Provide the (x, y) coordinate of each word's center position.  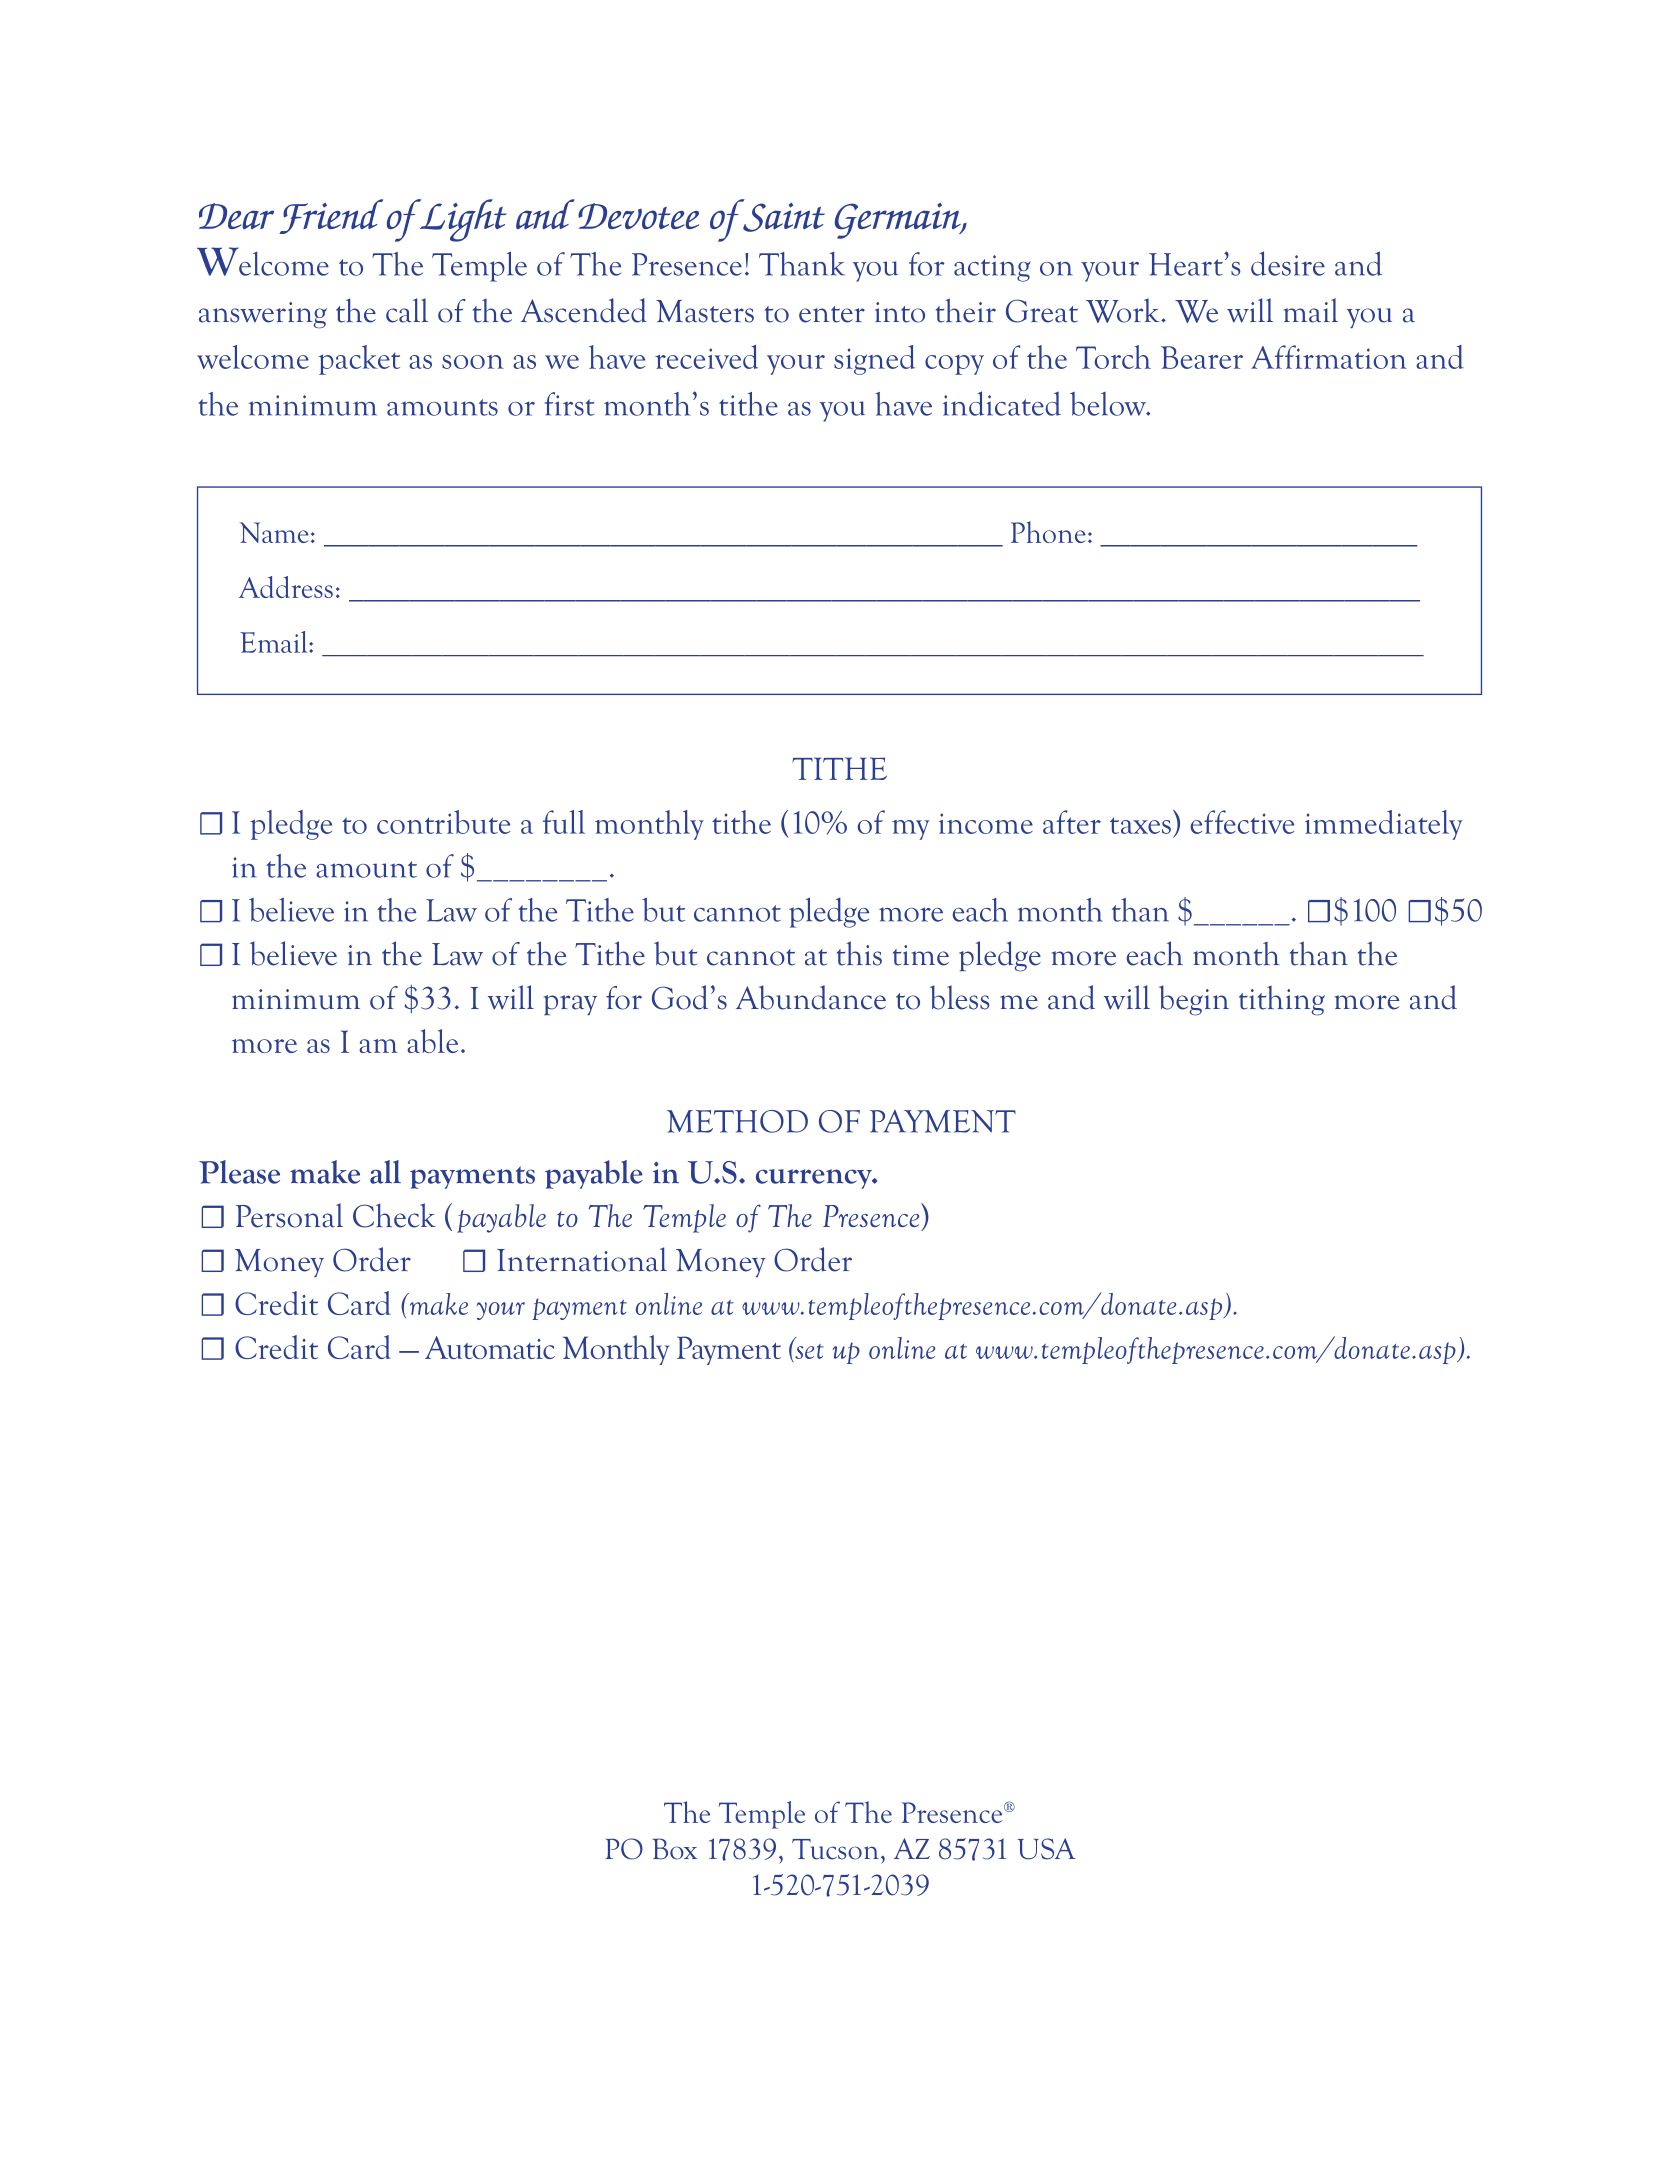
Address (286, 587)
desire (1288, 263)
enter (832, 314)
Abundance (811, 997)
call (407, 310)
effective (1242, 822)
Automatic (490, 1347)
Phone (1048, 532)
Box (674, 1849)
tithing (1282, 1001)
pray (570, 1005)
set (808, 1350)
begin (1194, 1000)
